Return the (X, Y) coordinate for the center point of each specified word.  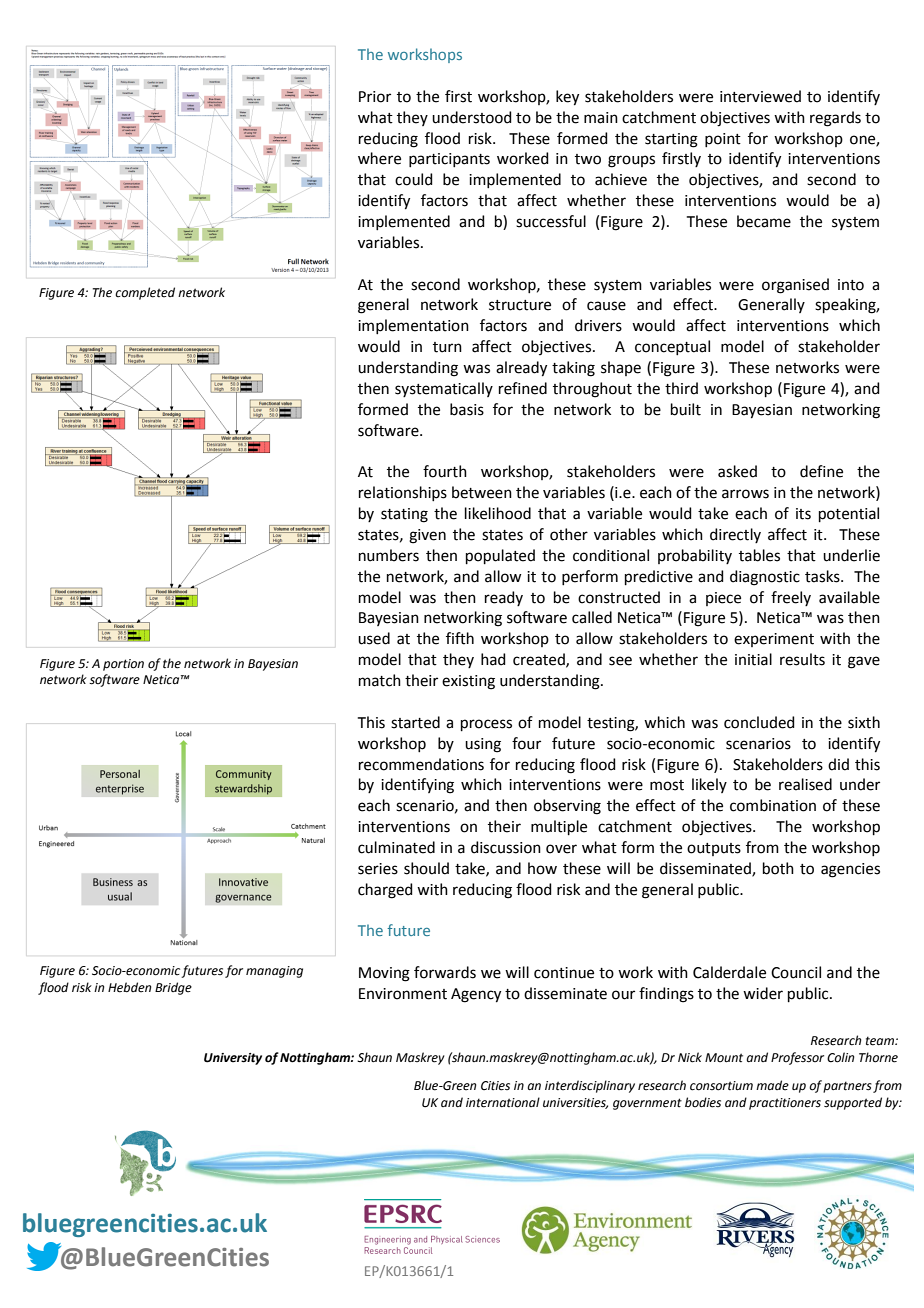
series (378, 869)
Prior (375, 97)
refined (523, 388)
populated (500, 556)
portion (123, 665)
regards (835, 119)
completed (145, 293)
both (778, 868)
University (233, 1059)
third (681, 388)
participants (449, 160)
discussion (506, 847)
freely (791, 598)
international (503, 1102)
